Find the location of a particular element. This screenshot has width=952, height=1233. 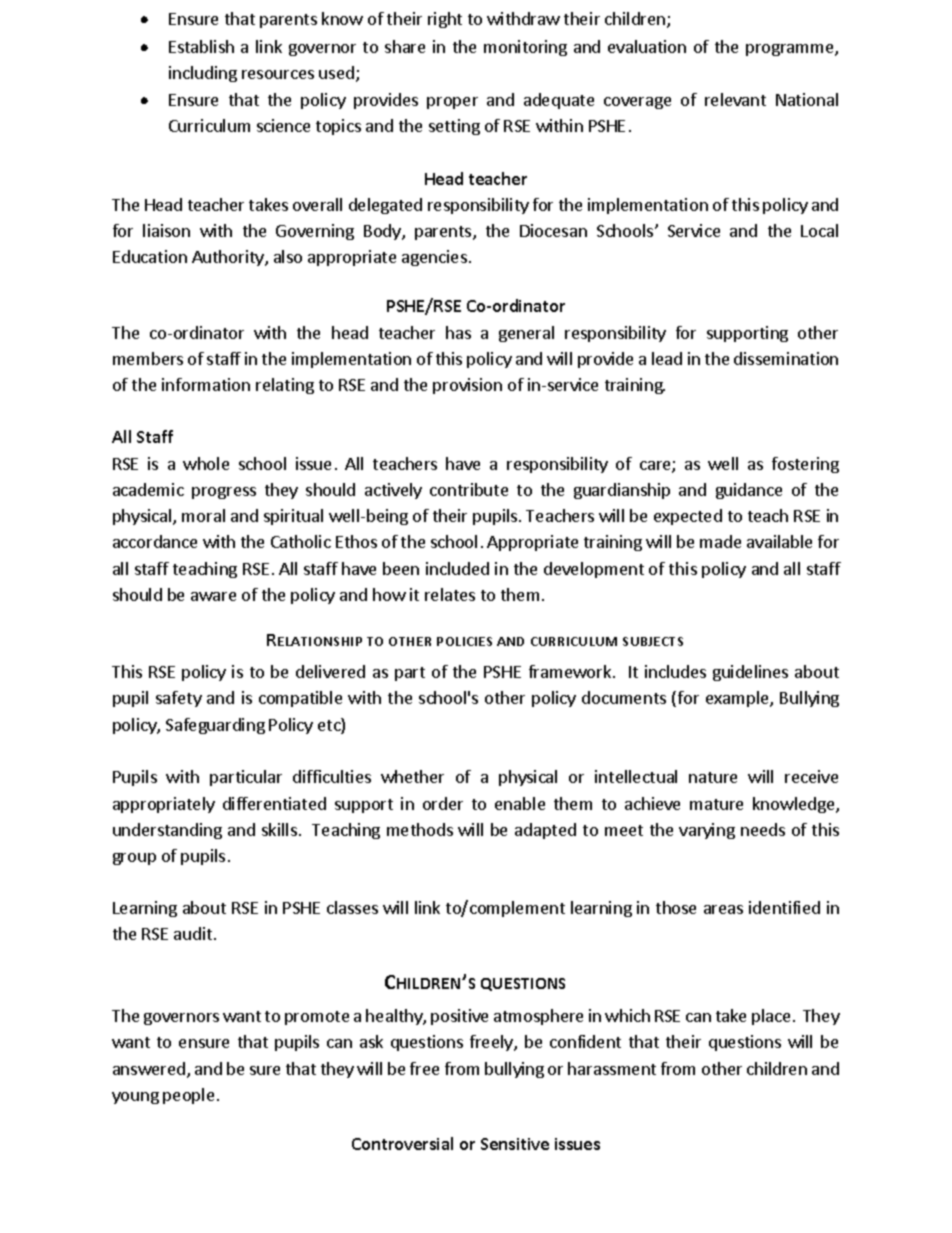

people is located at coordinates (188, 1096).
